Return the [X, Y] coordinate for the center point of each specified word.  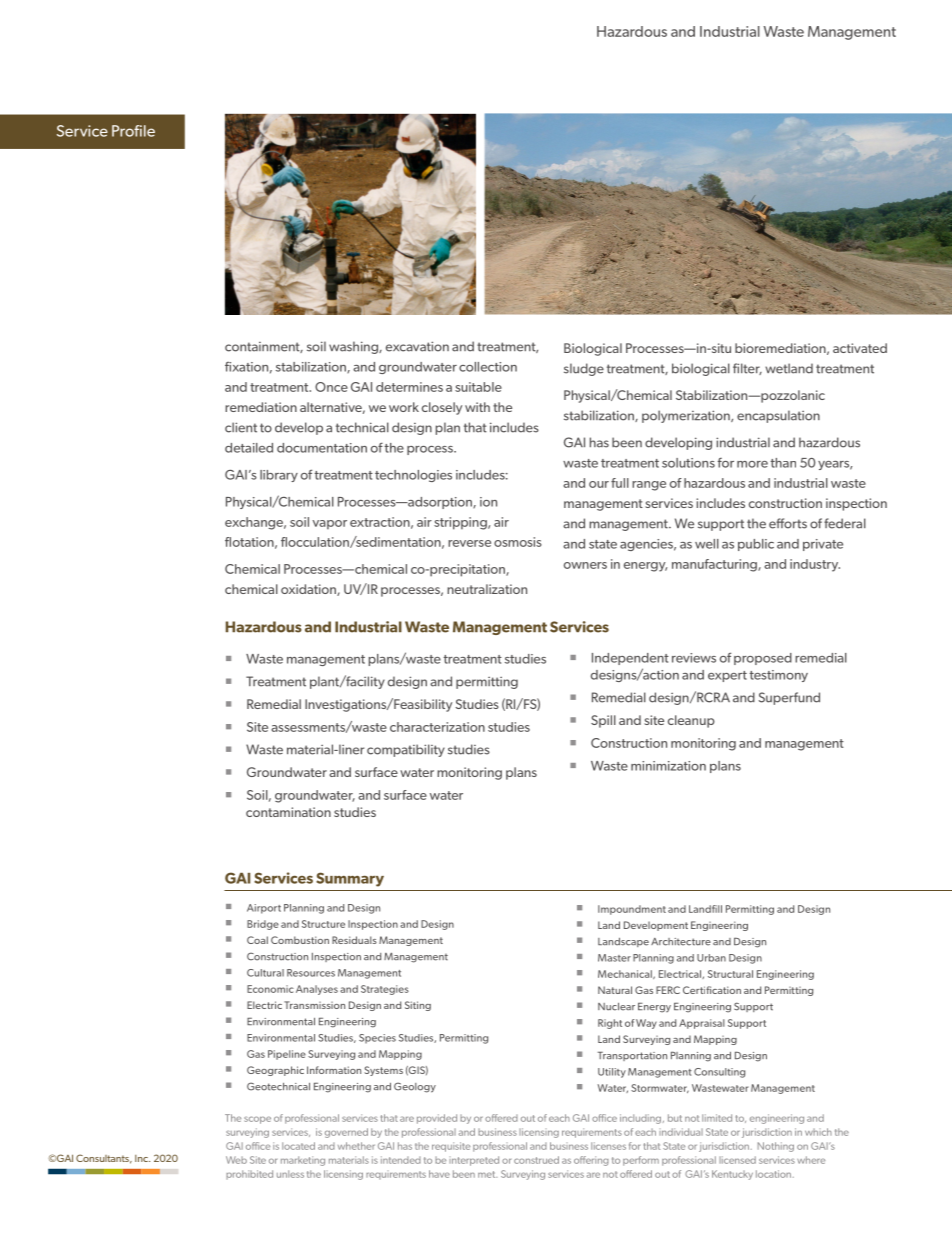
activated [860, 348]
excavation [417, 346]
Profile [133, 131]
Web [236, 1160]
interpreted [474, 1161]
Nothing [776, 1147]
